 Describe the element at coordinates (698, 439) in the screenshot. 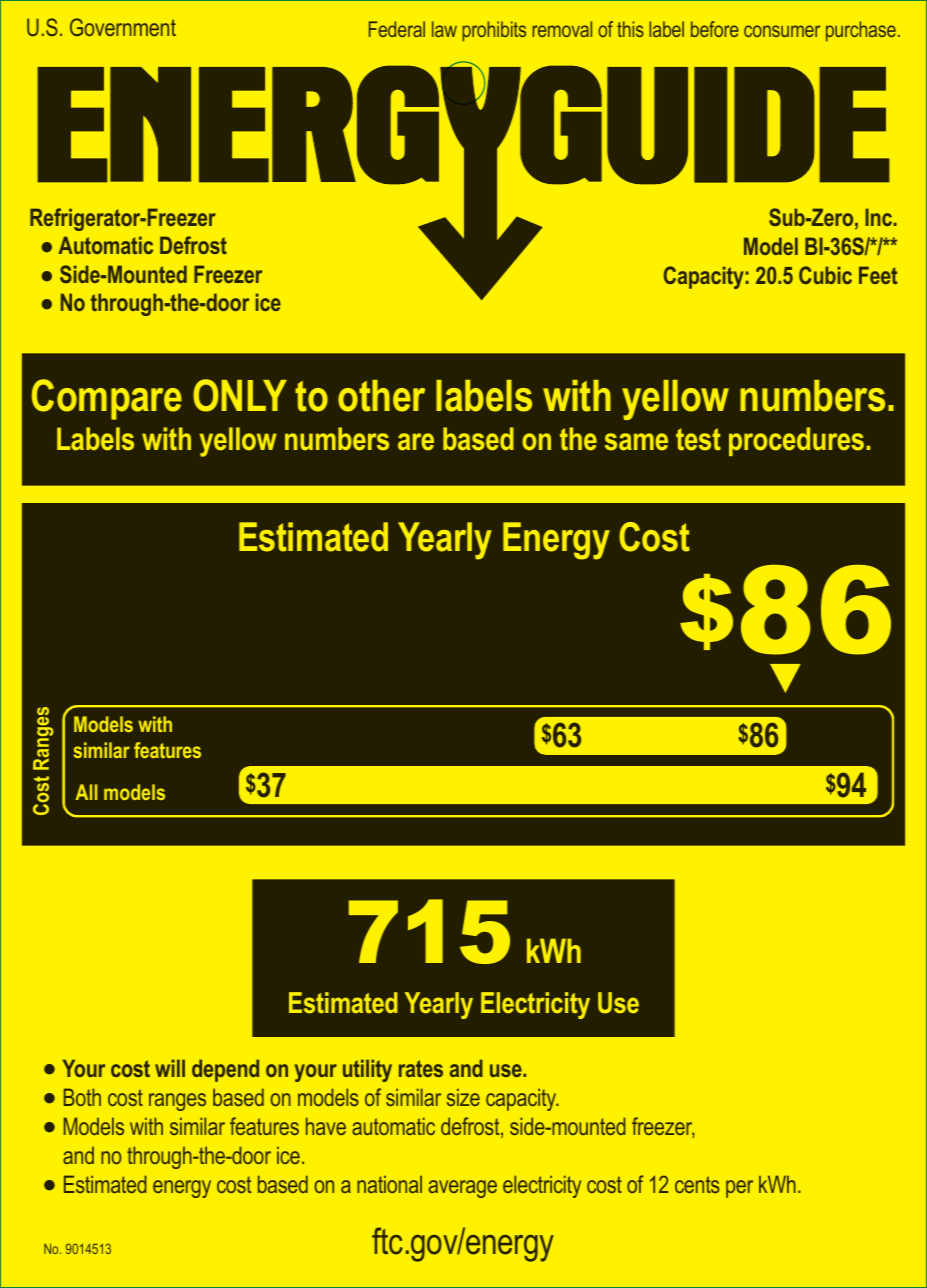

I see `test` at that location.
